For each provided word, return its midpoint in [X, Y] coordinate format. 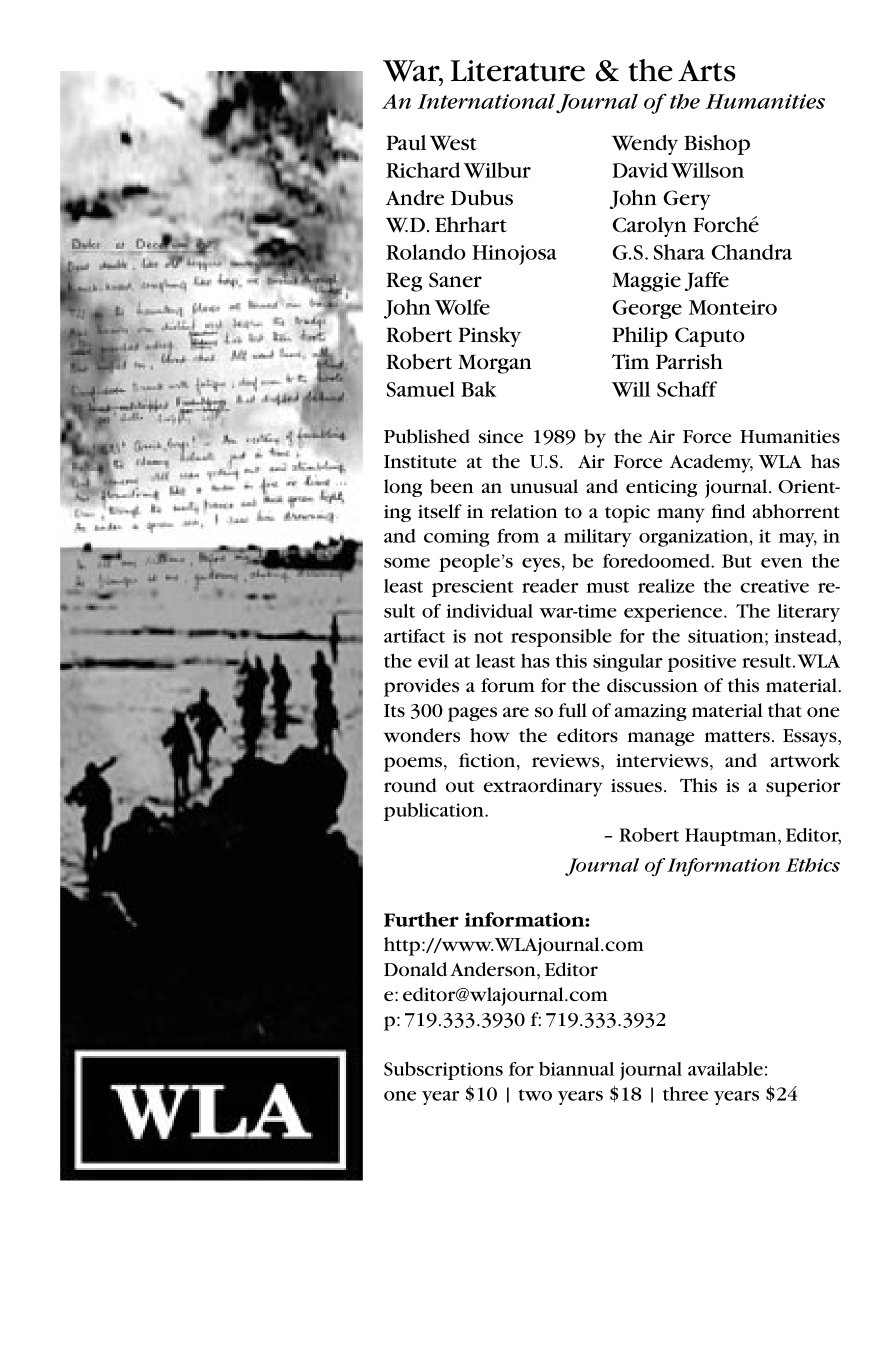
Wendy [645, 145]
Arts [707, 71]
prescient [473, 588]
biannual [576, 1069]
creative [775, 586]
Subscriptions [443, 1070]
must [607, 587]
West [453, 143]
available [725, 1068]
